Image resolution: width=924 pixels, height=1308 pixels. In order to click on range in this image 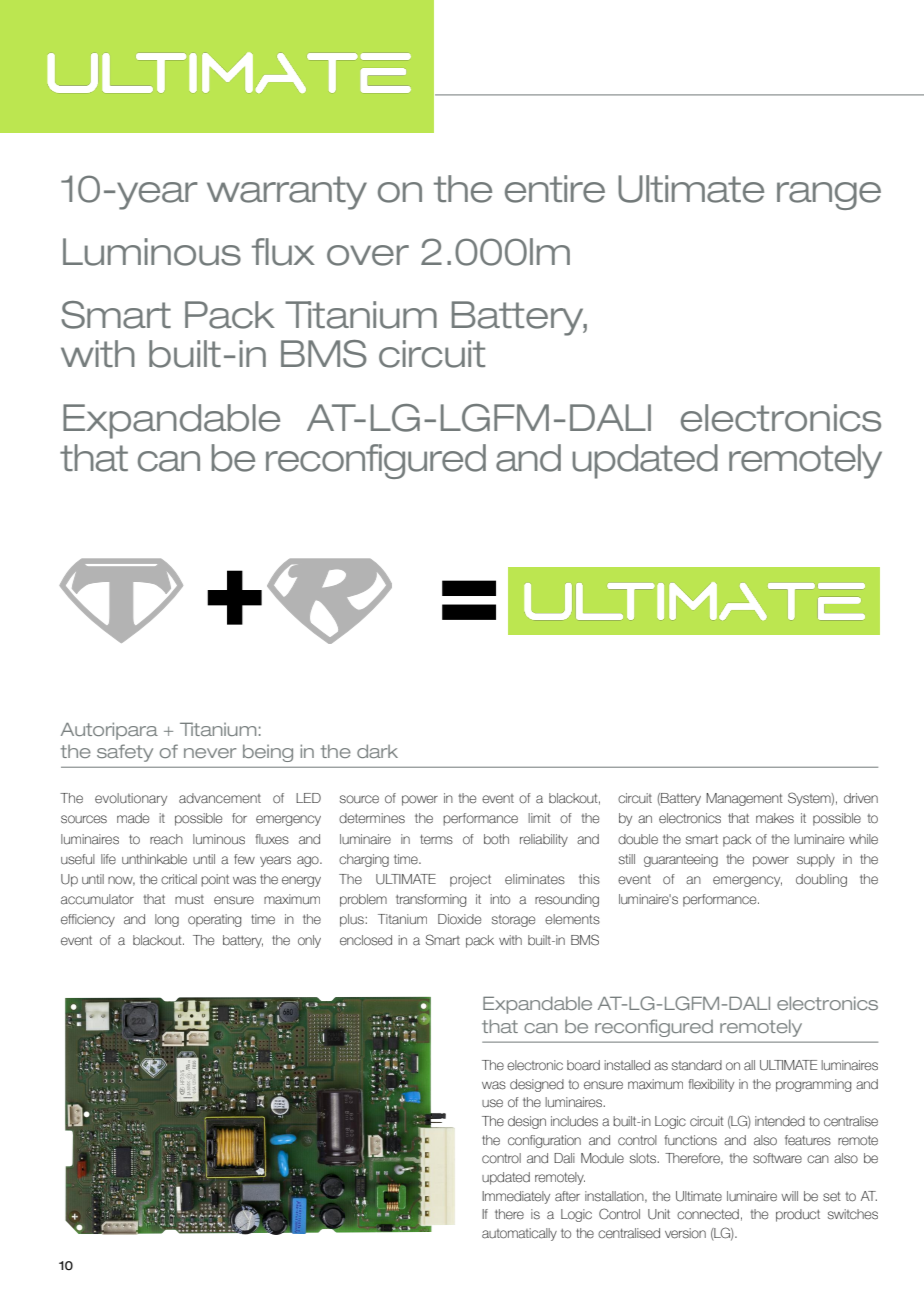, I will do `click(829, 196)`.
